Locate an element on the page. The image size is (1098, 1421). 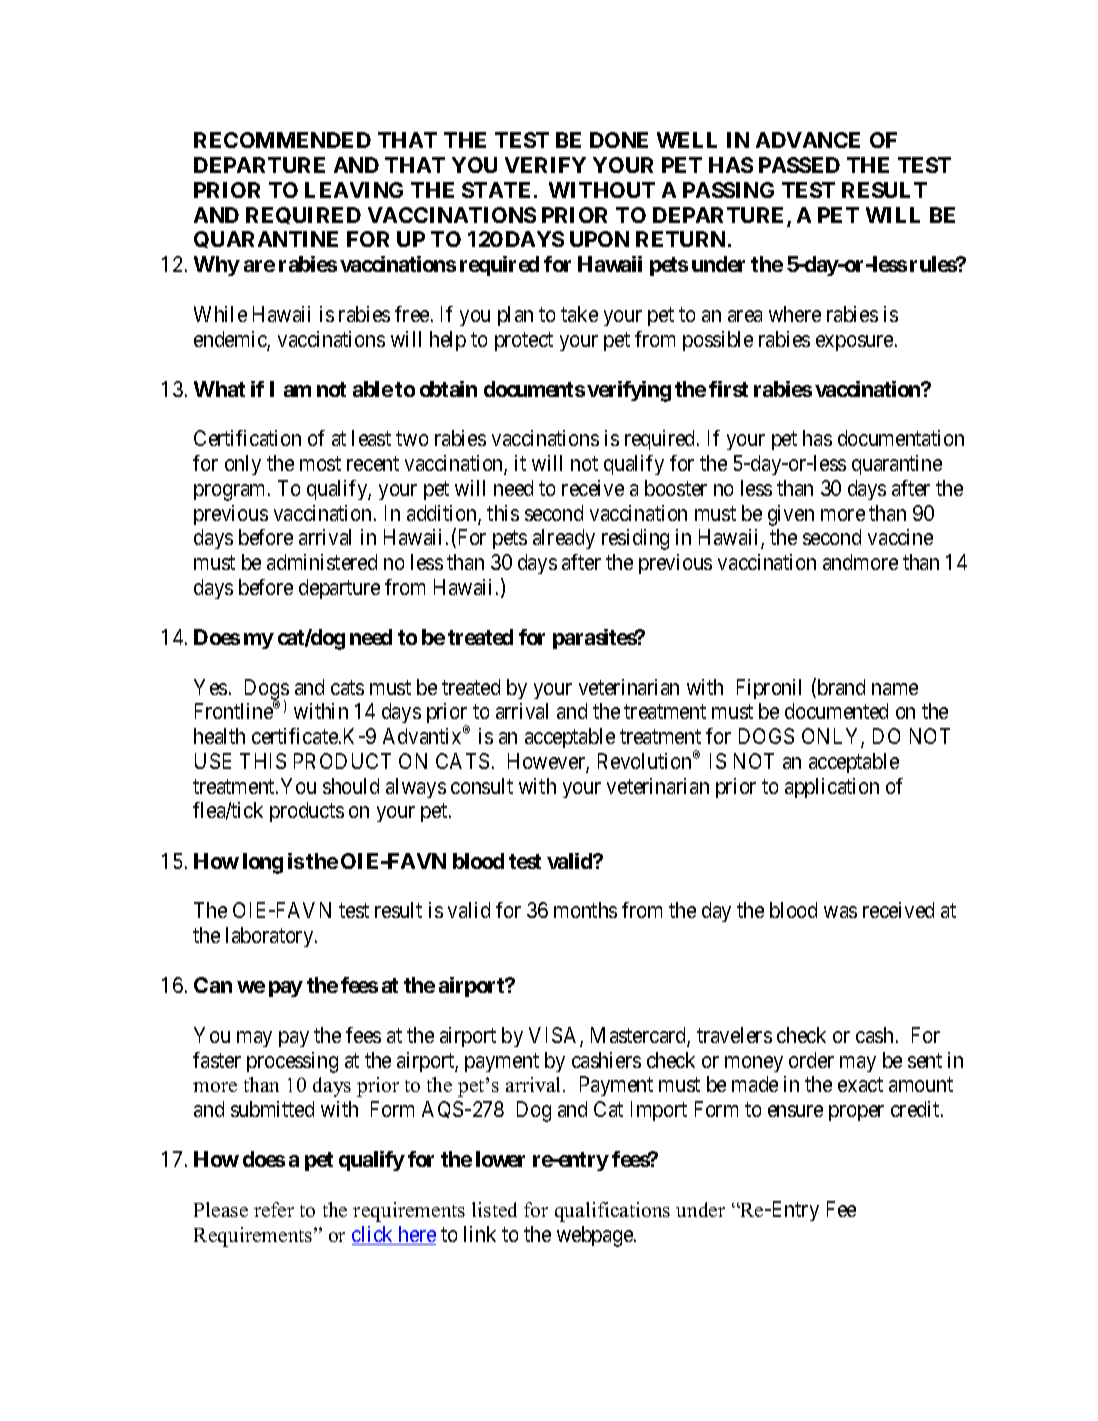
PASSED is located at coordinates (799, 165).
